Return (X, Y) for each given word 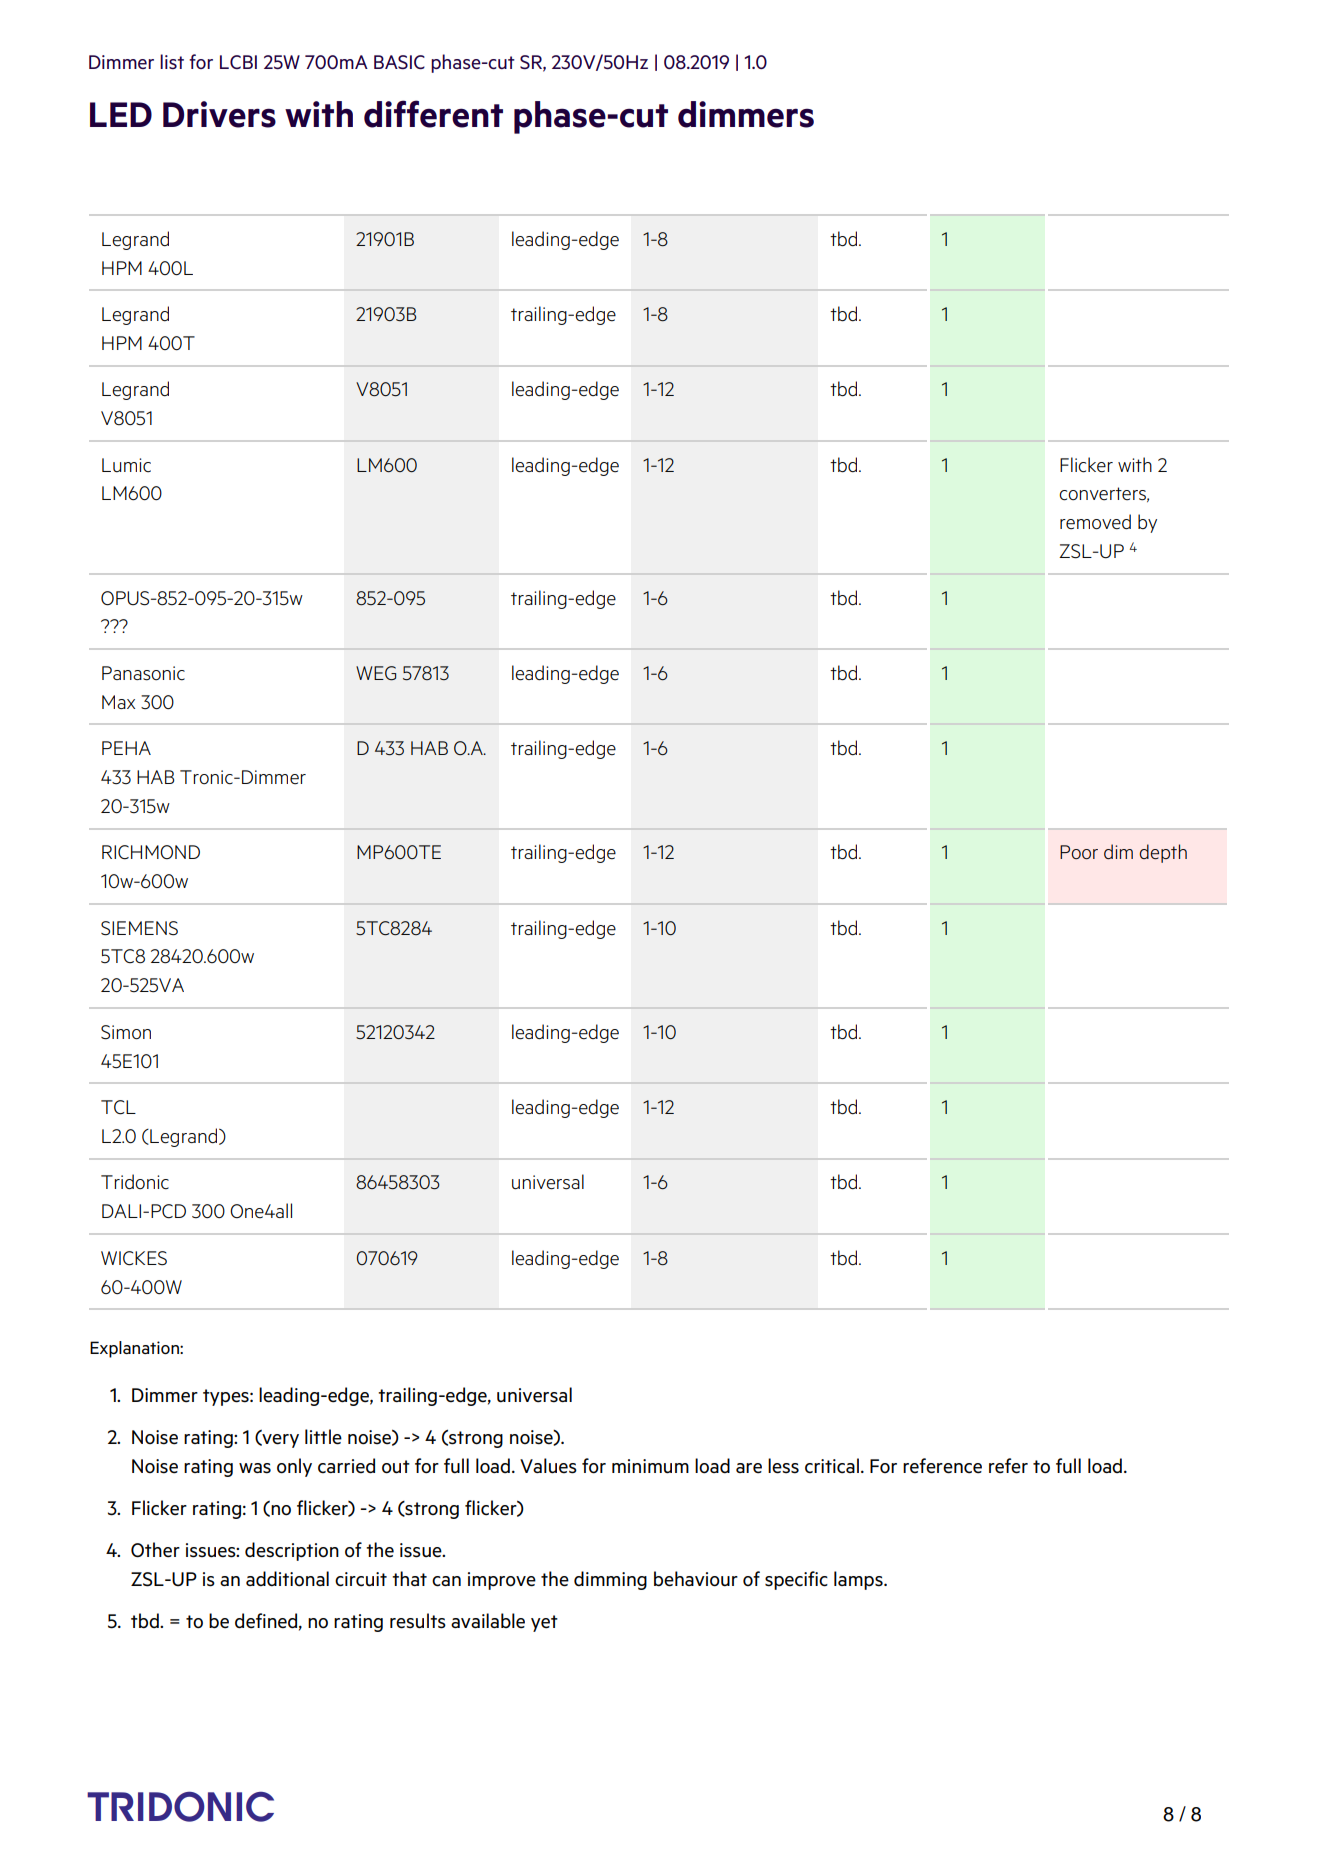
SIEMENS (139, 928)
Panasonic (143, 673)
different (433, 114)
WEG (376, 673)
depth (1163, 853)
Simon (126, 1032)
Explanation (135, 1349)
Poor (1079, 852)
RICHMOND (151, 852)
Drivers (219, 114)
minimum (650, 1466)
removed (1095, 522)
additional (287, 1579)
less (783, 1466)
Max (118, 702)
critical (832, 1466)
